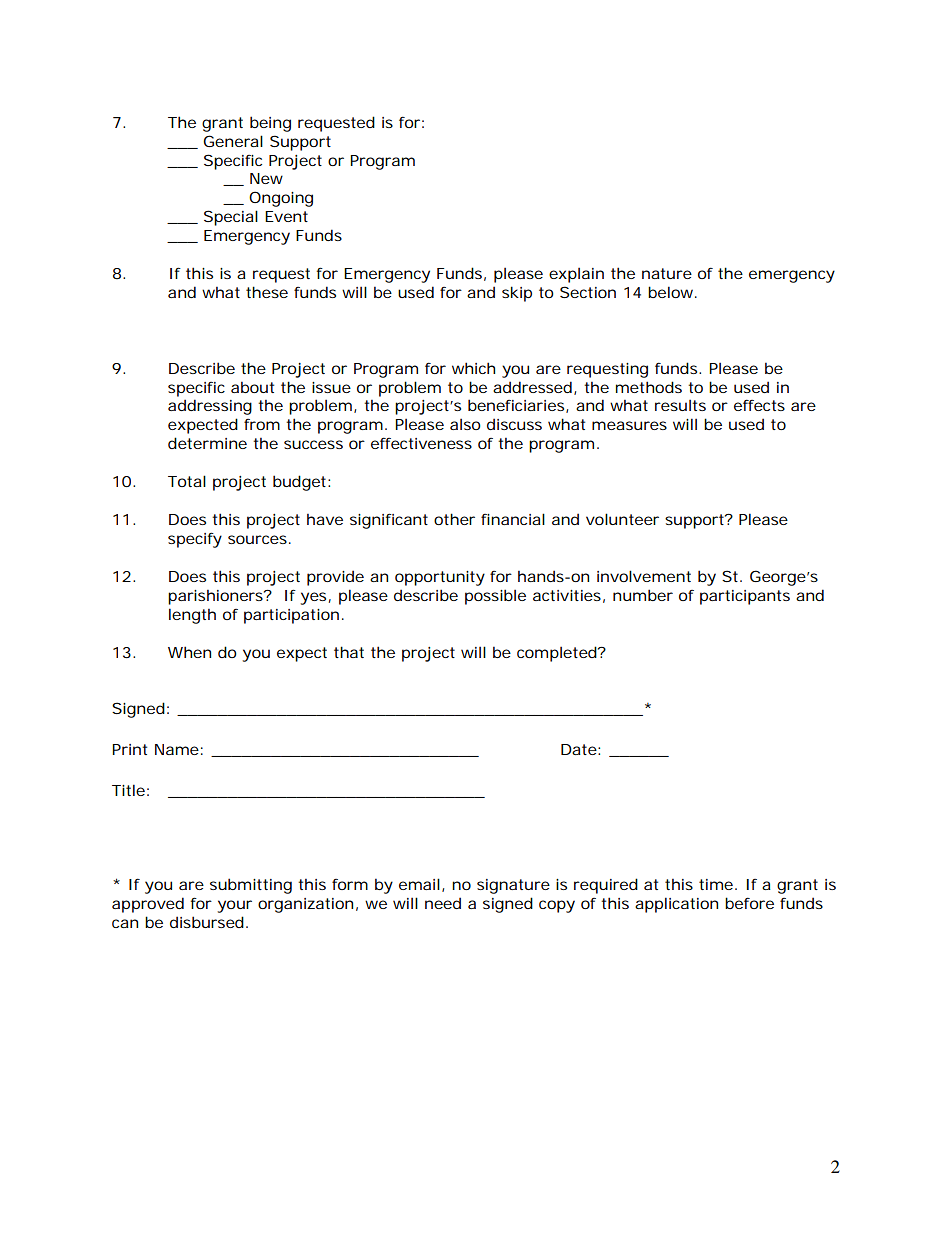 Image resolution: width=952 pixels, height=1233 pixels. Describe the element at coordinates (672, 292) in the page. I see `below` at that location.
